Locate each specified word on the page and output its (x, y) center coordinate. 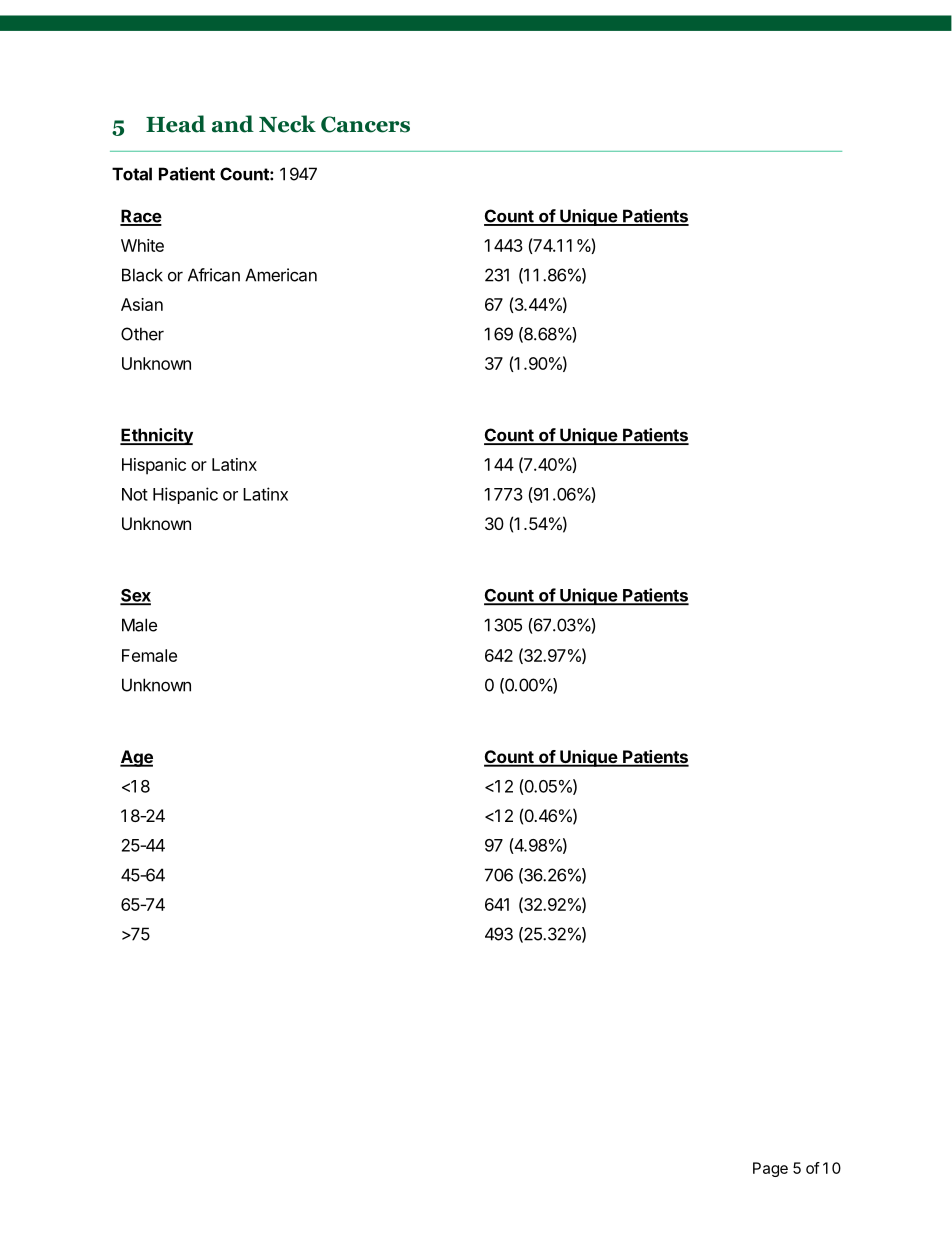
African (214, 275)
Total (132, 174)
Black (142, 275)
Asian (142, 304)
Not (135, 494)
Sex (135, 596)
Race (141, 217)
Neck (287, 124)
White (142, 245)
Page (770, 1169)
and (233, 124)
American (281, 275)
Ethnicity (156, 436)
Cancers (365, 124)
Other (142, 334)
